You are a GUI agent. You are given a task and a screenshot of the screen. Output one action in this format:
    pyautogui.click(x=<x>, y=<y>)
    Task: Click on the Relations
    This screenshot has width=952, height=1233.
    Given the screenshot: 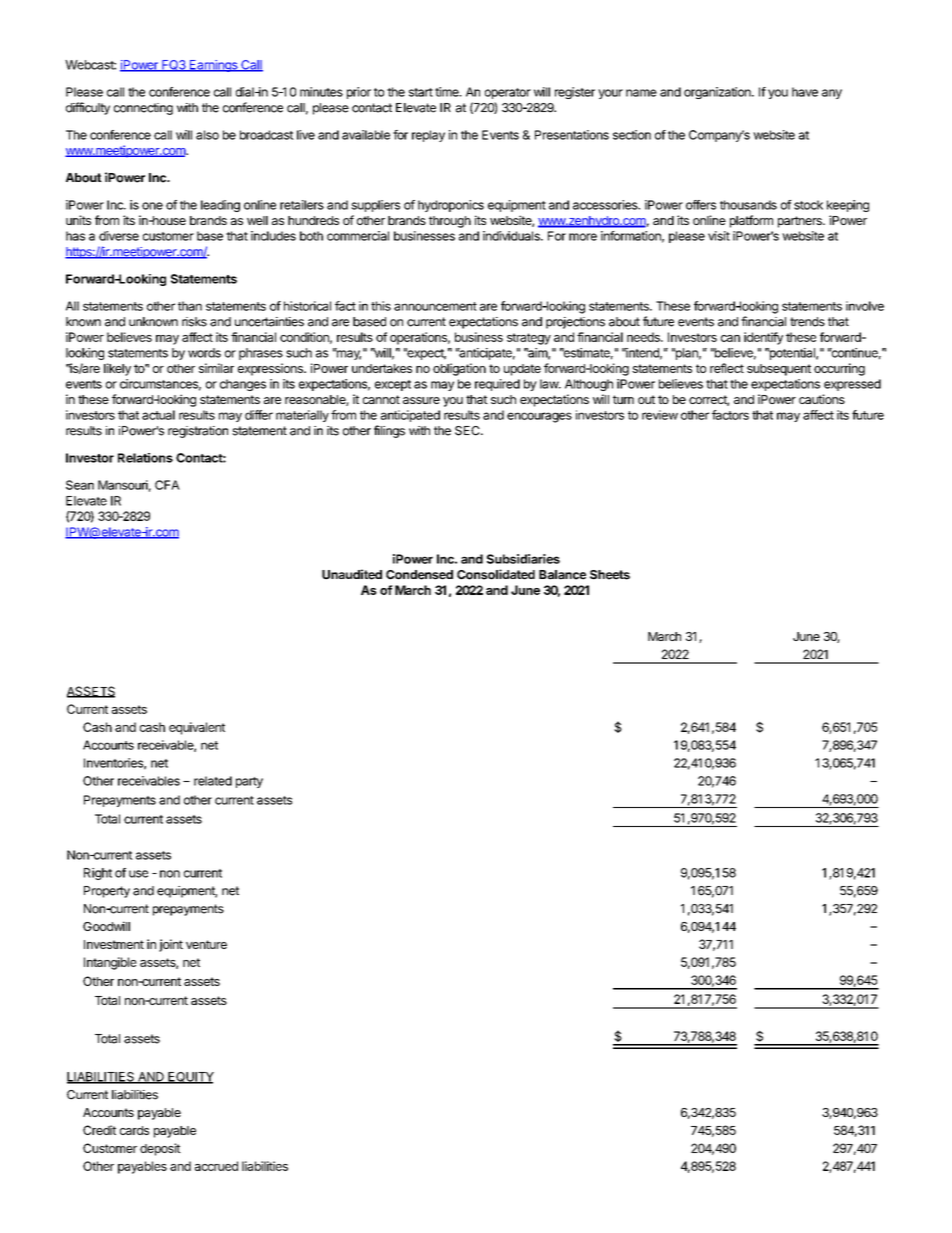 What is the action you would take?
    pyautogui.click(x=145, y=458)
